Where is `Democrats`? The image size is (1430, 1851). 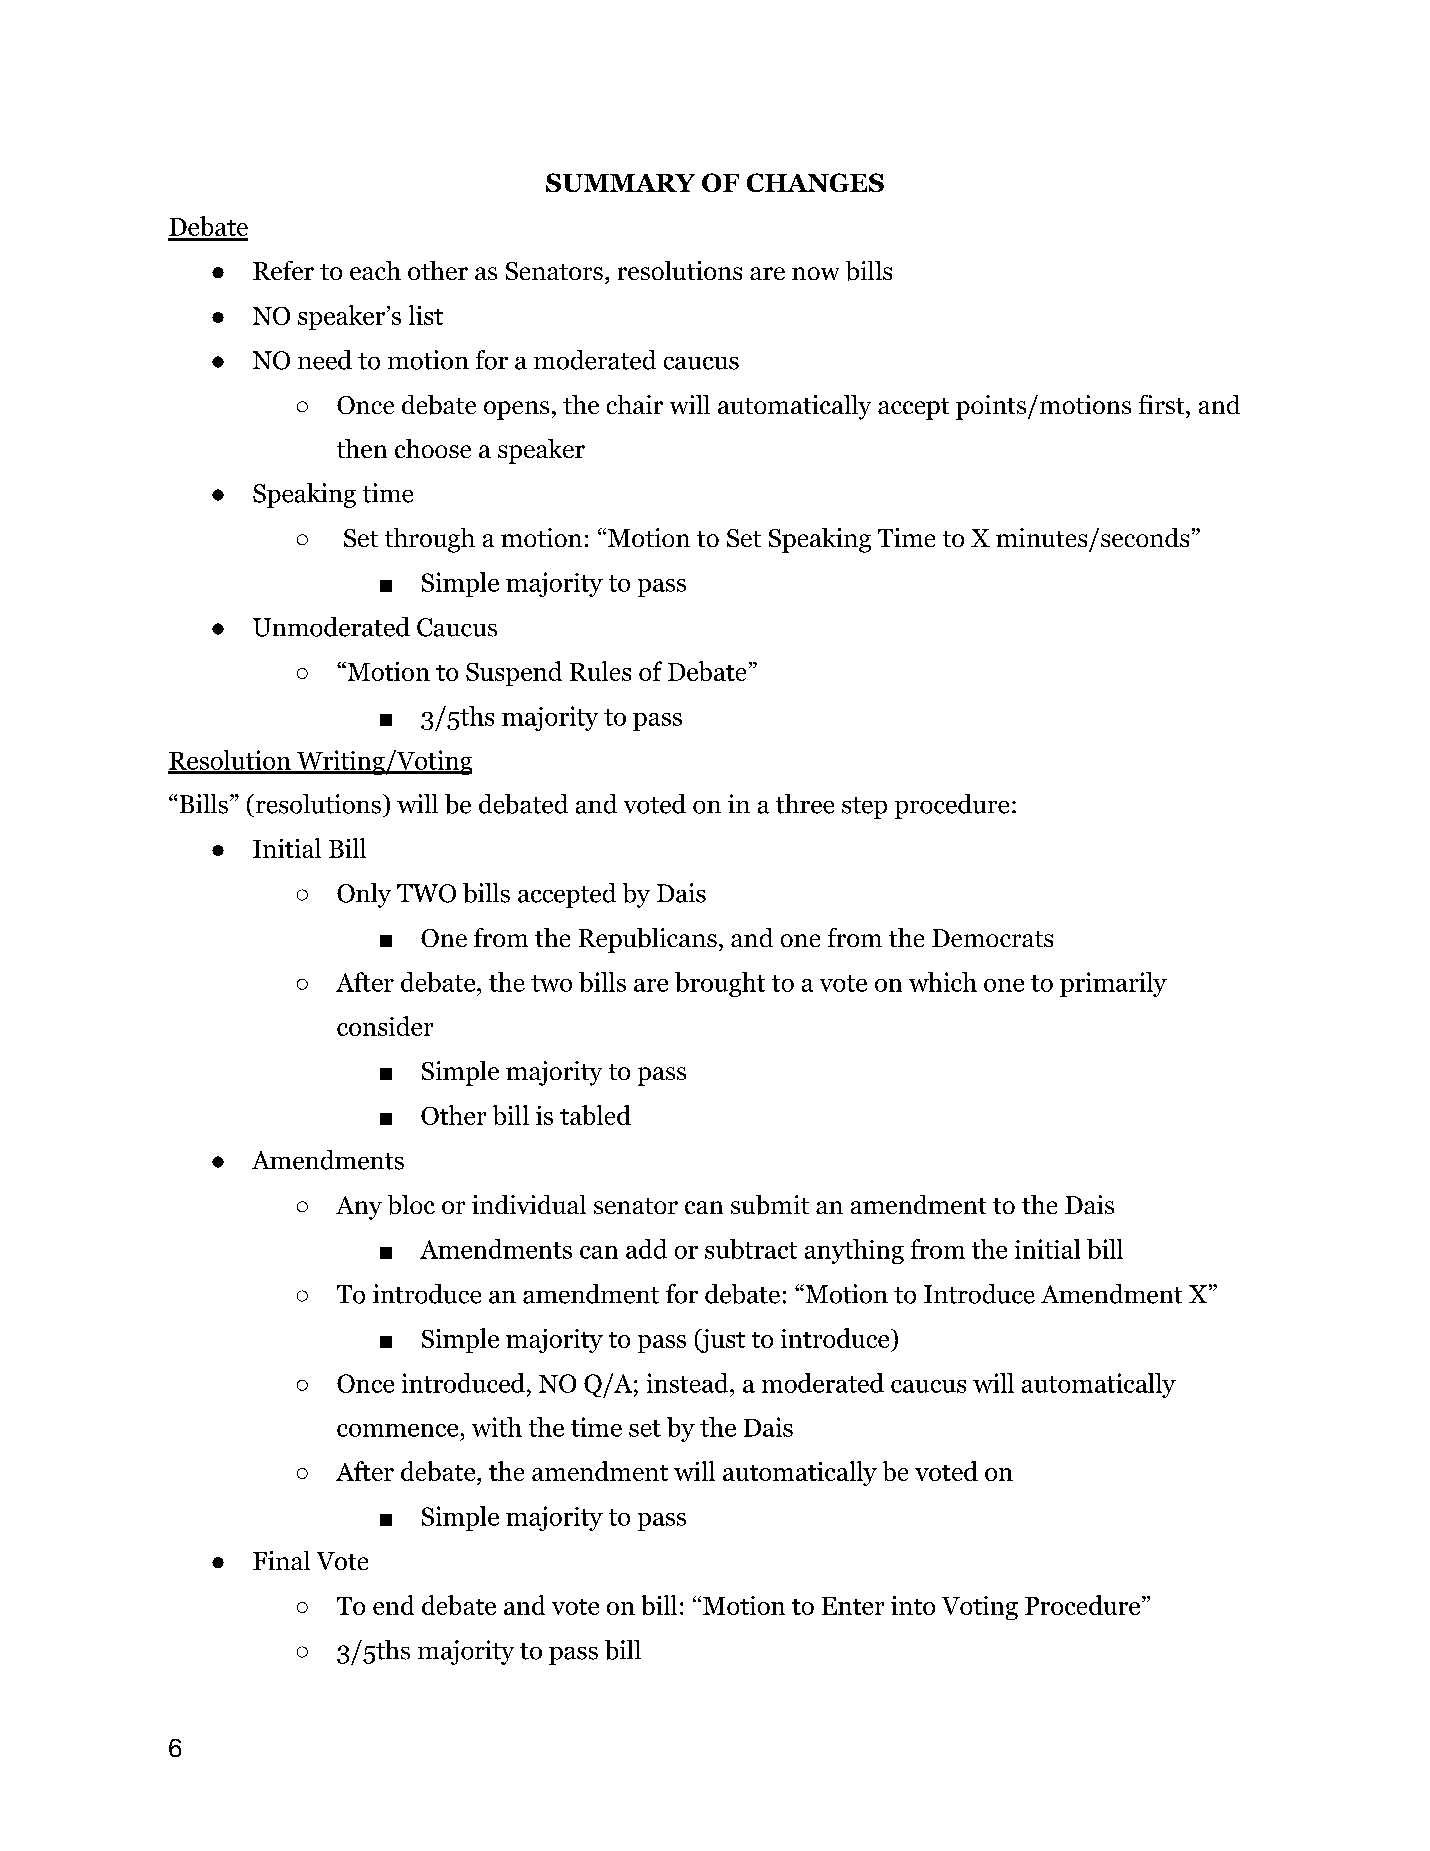
Democrats is located at coordinates (992, 938).
